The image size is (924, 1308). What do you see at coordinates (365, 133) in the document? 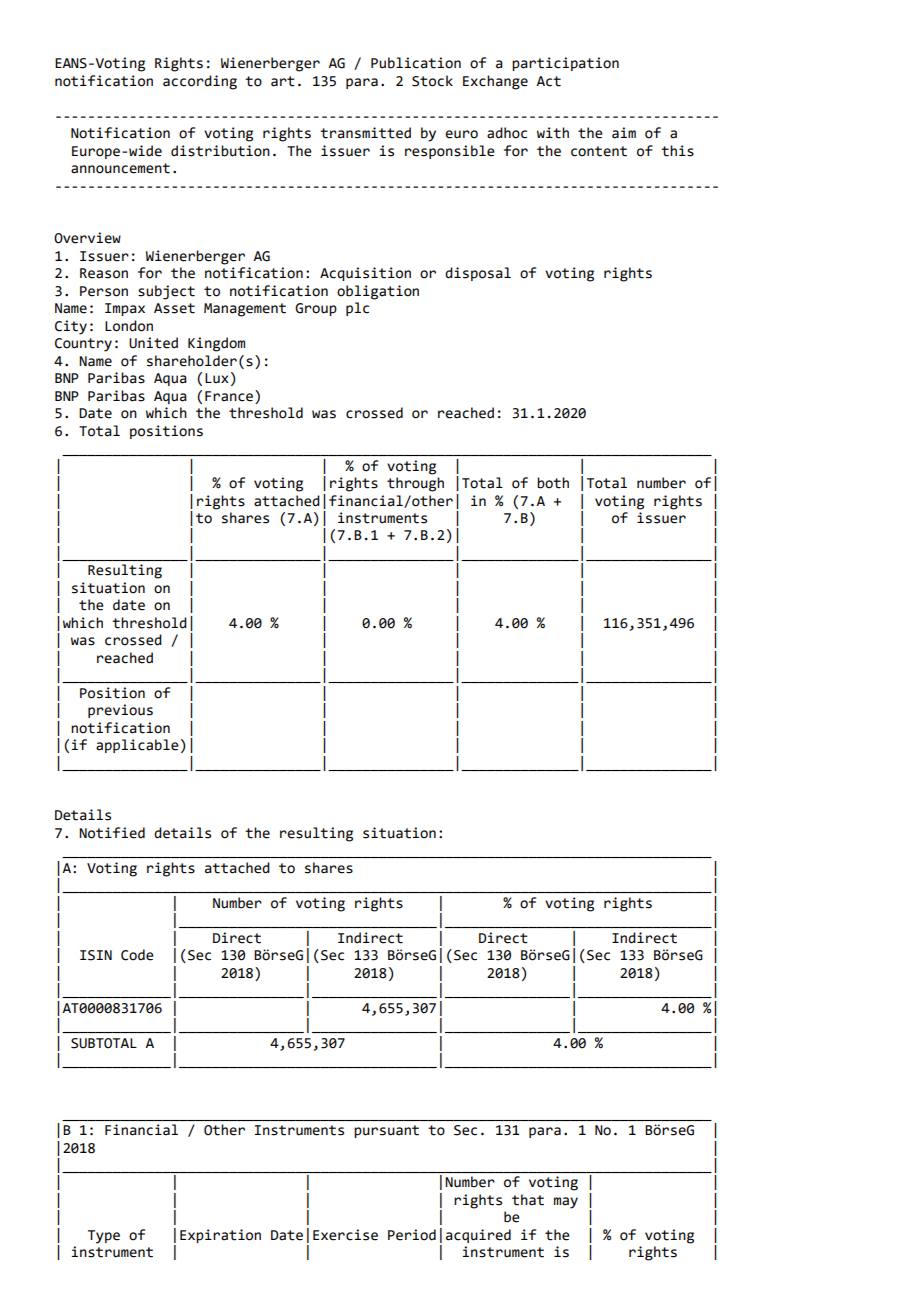
I see `transmitted` at bounding box center [365, 133].
